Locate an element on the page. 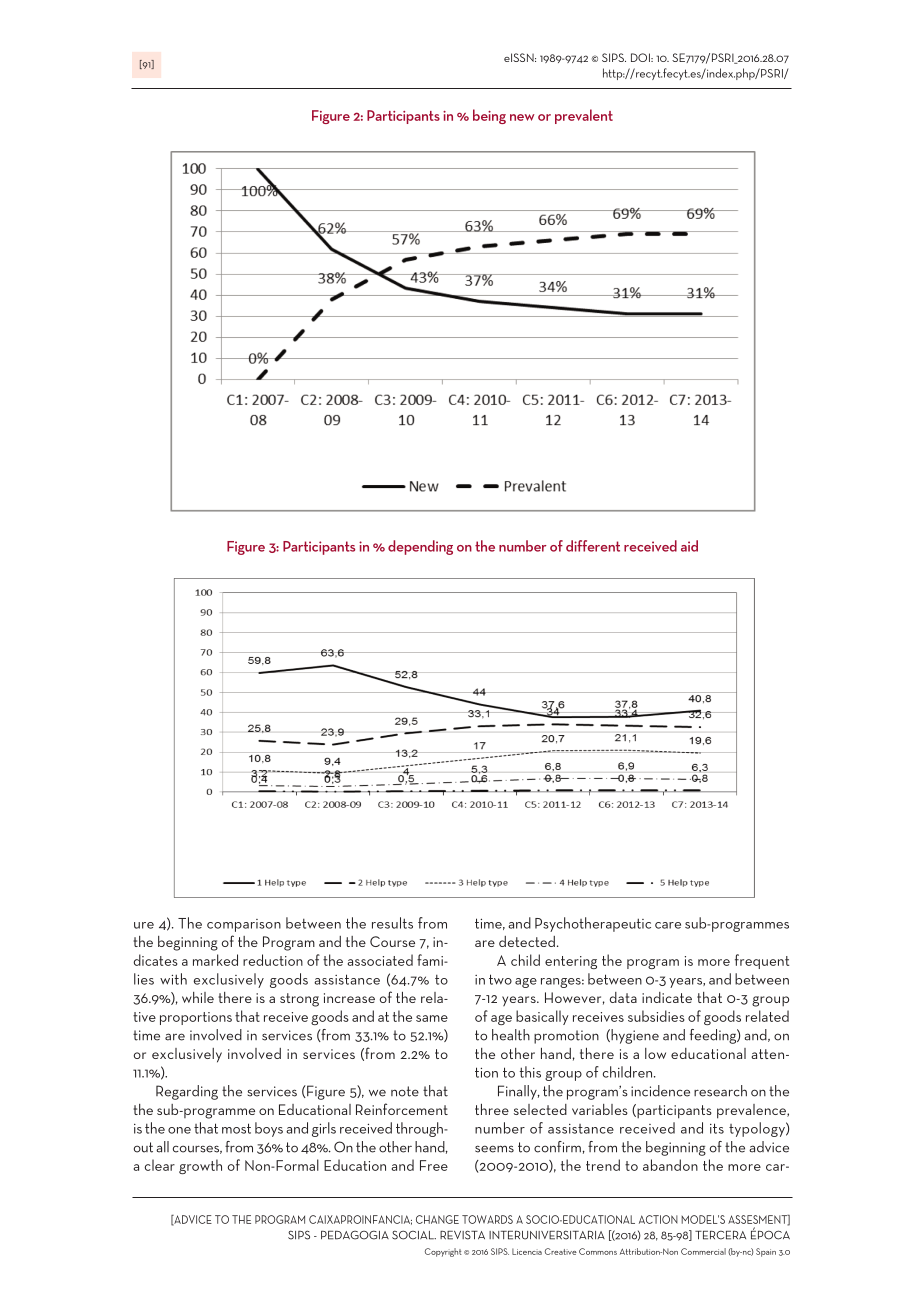 The width and height of the document is (924, 1308). results is located at coordinates (392, 923).
